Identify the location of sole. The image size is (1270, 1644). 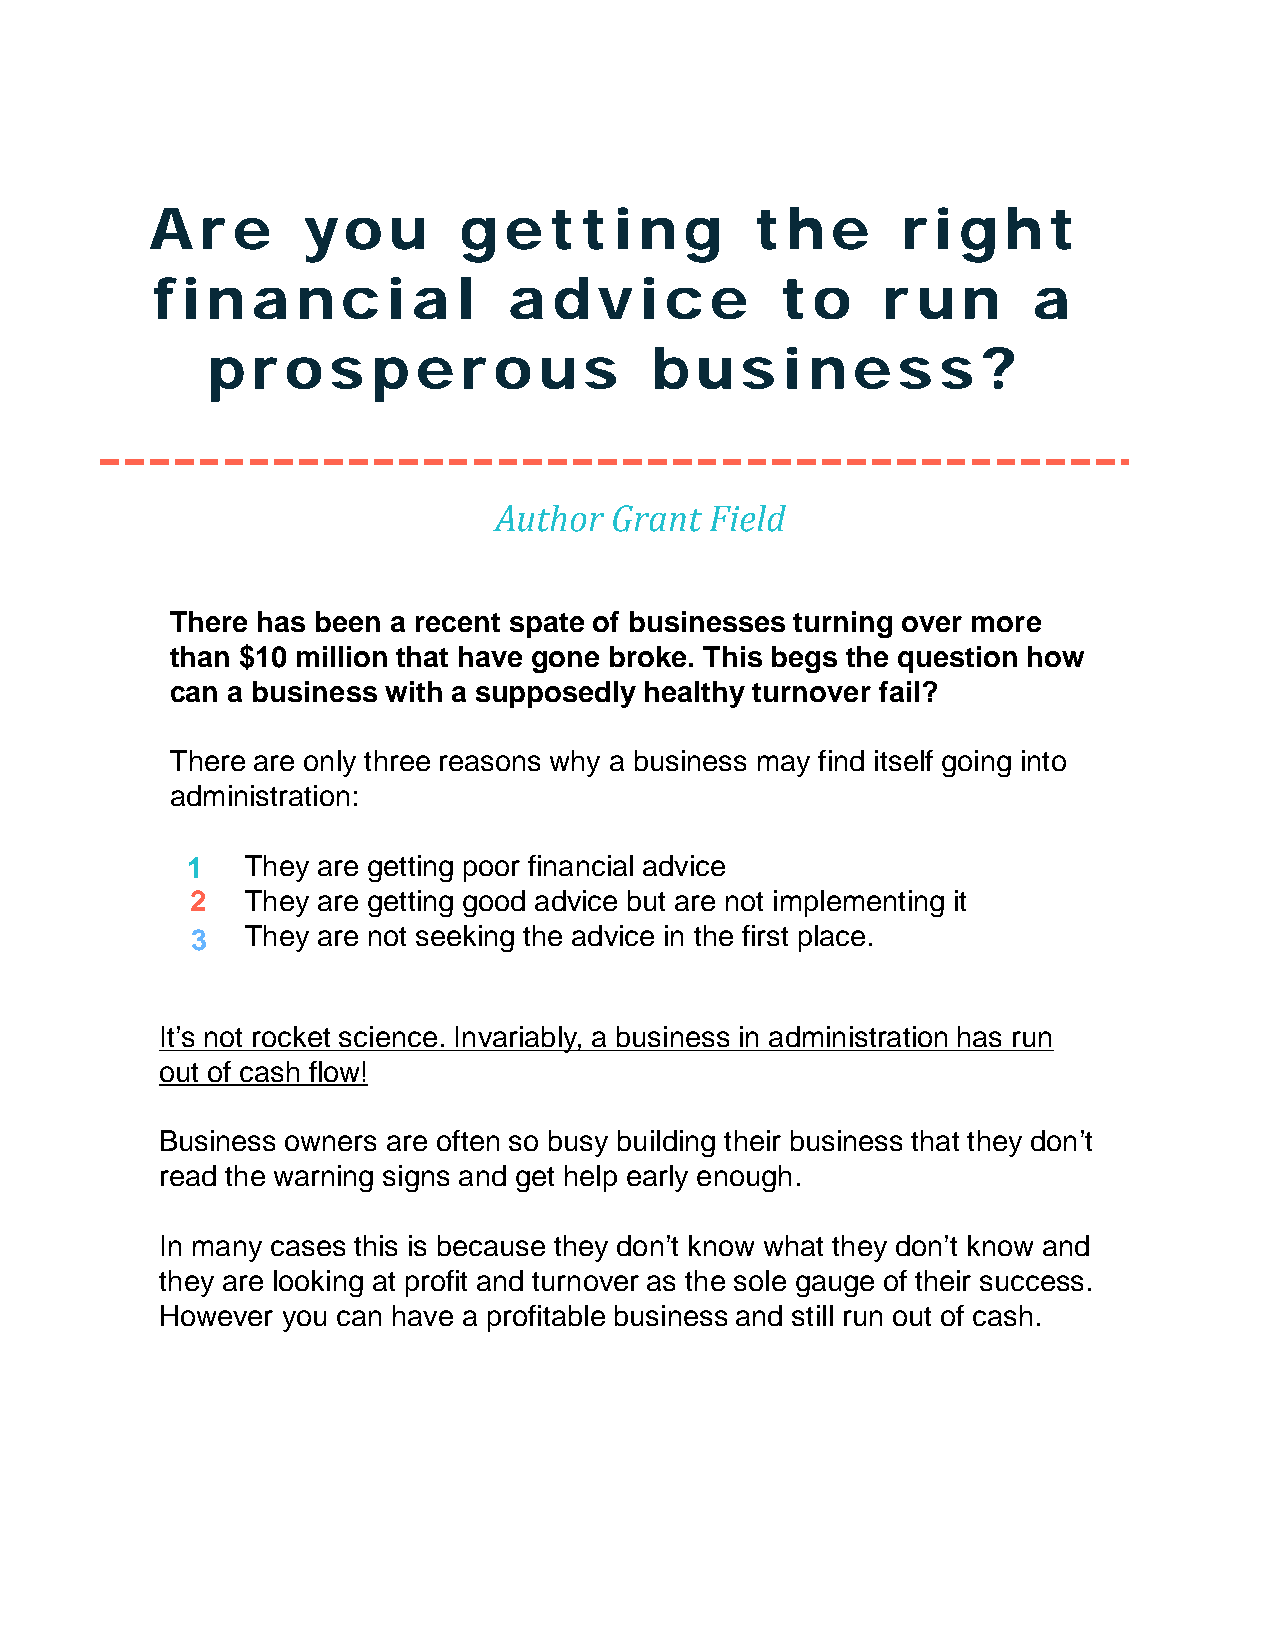
(760, 1280).
